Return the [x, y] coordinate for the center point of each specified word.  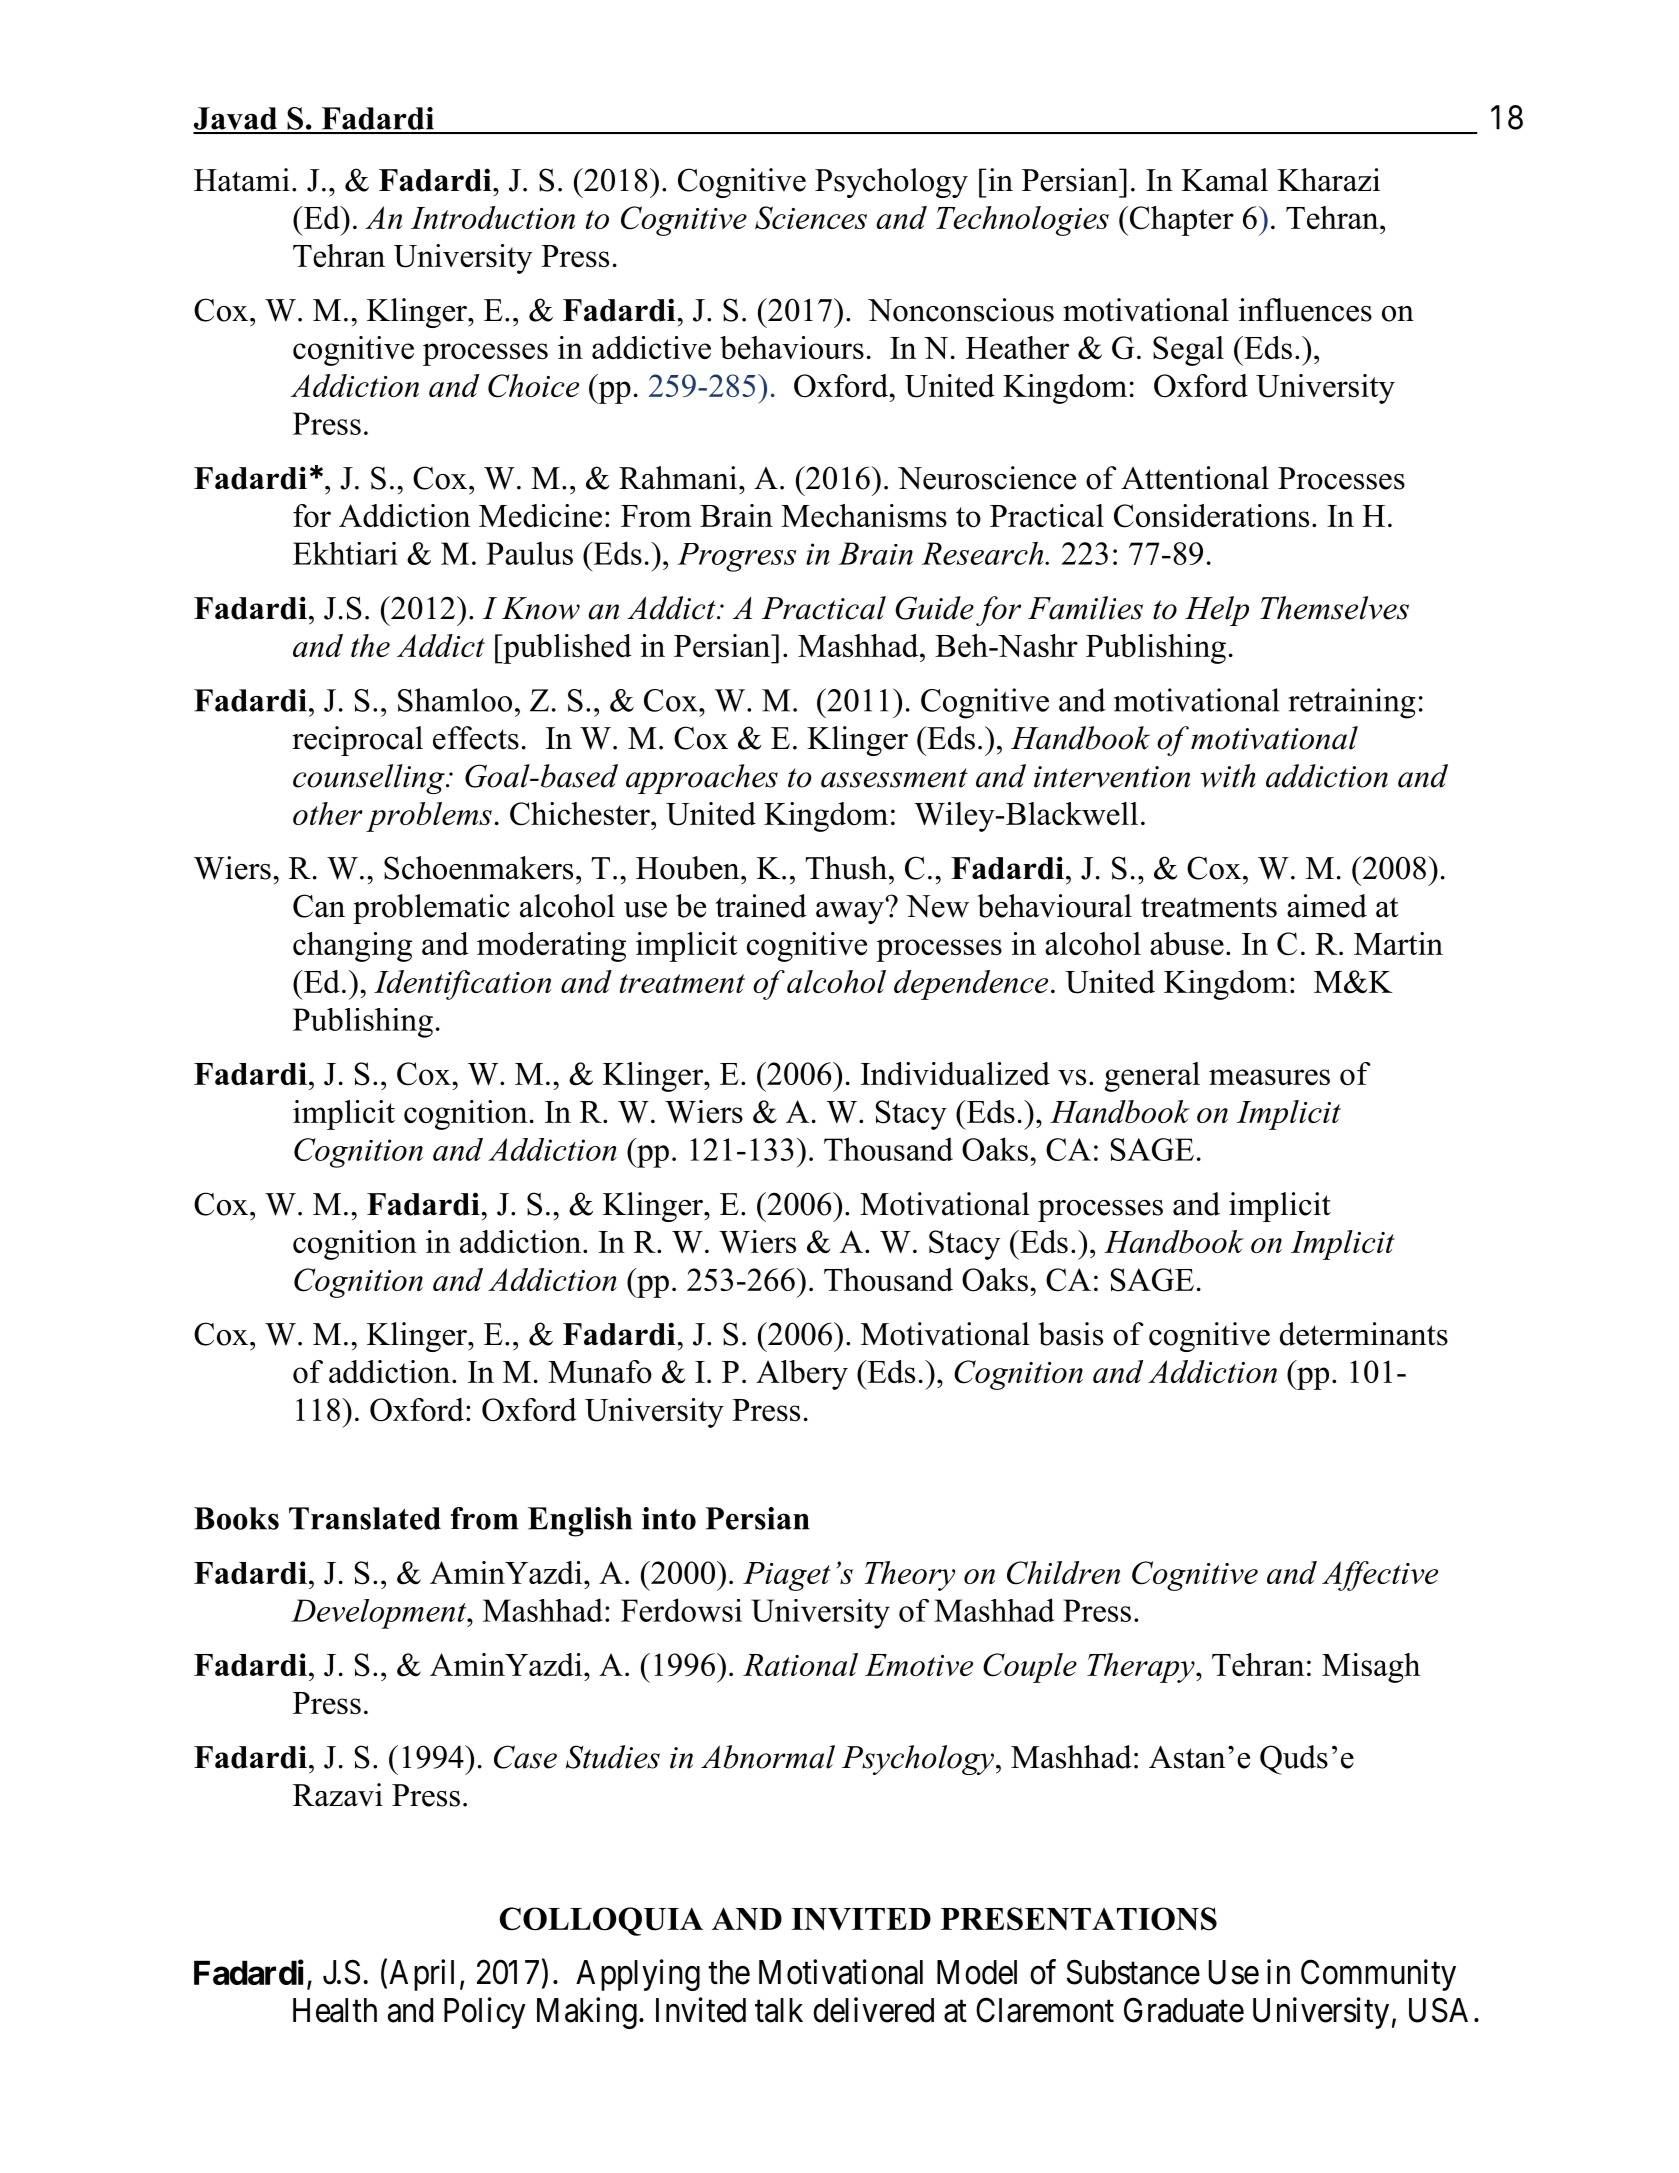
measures [1269, 1077]
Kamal [1224, 180]
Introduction [493, 217]
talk [779, 2010]
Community [1378, 1975]
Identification [462, 985]
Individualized [955, 1073]
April [421, 1975]
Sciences [811, 218]
